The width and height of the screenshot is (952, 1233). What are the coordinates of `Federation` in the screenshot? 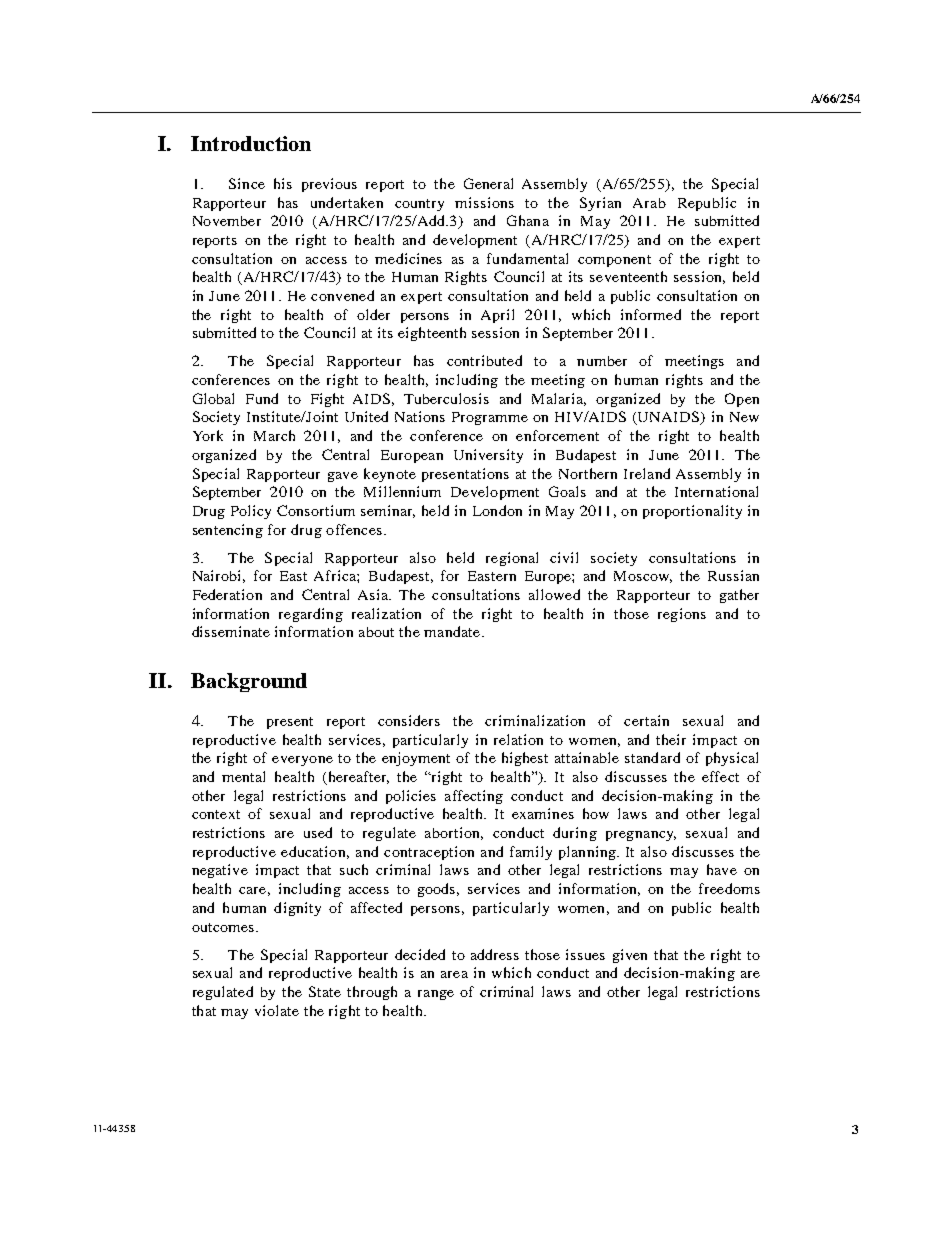 It's located at (227, 594).
